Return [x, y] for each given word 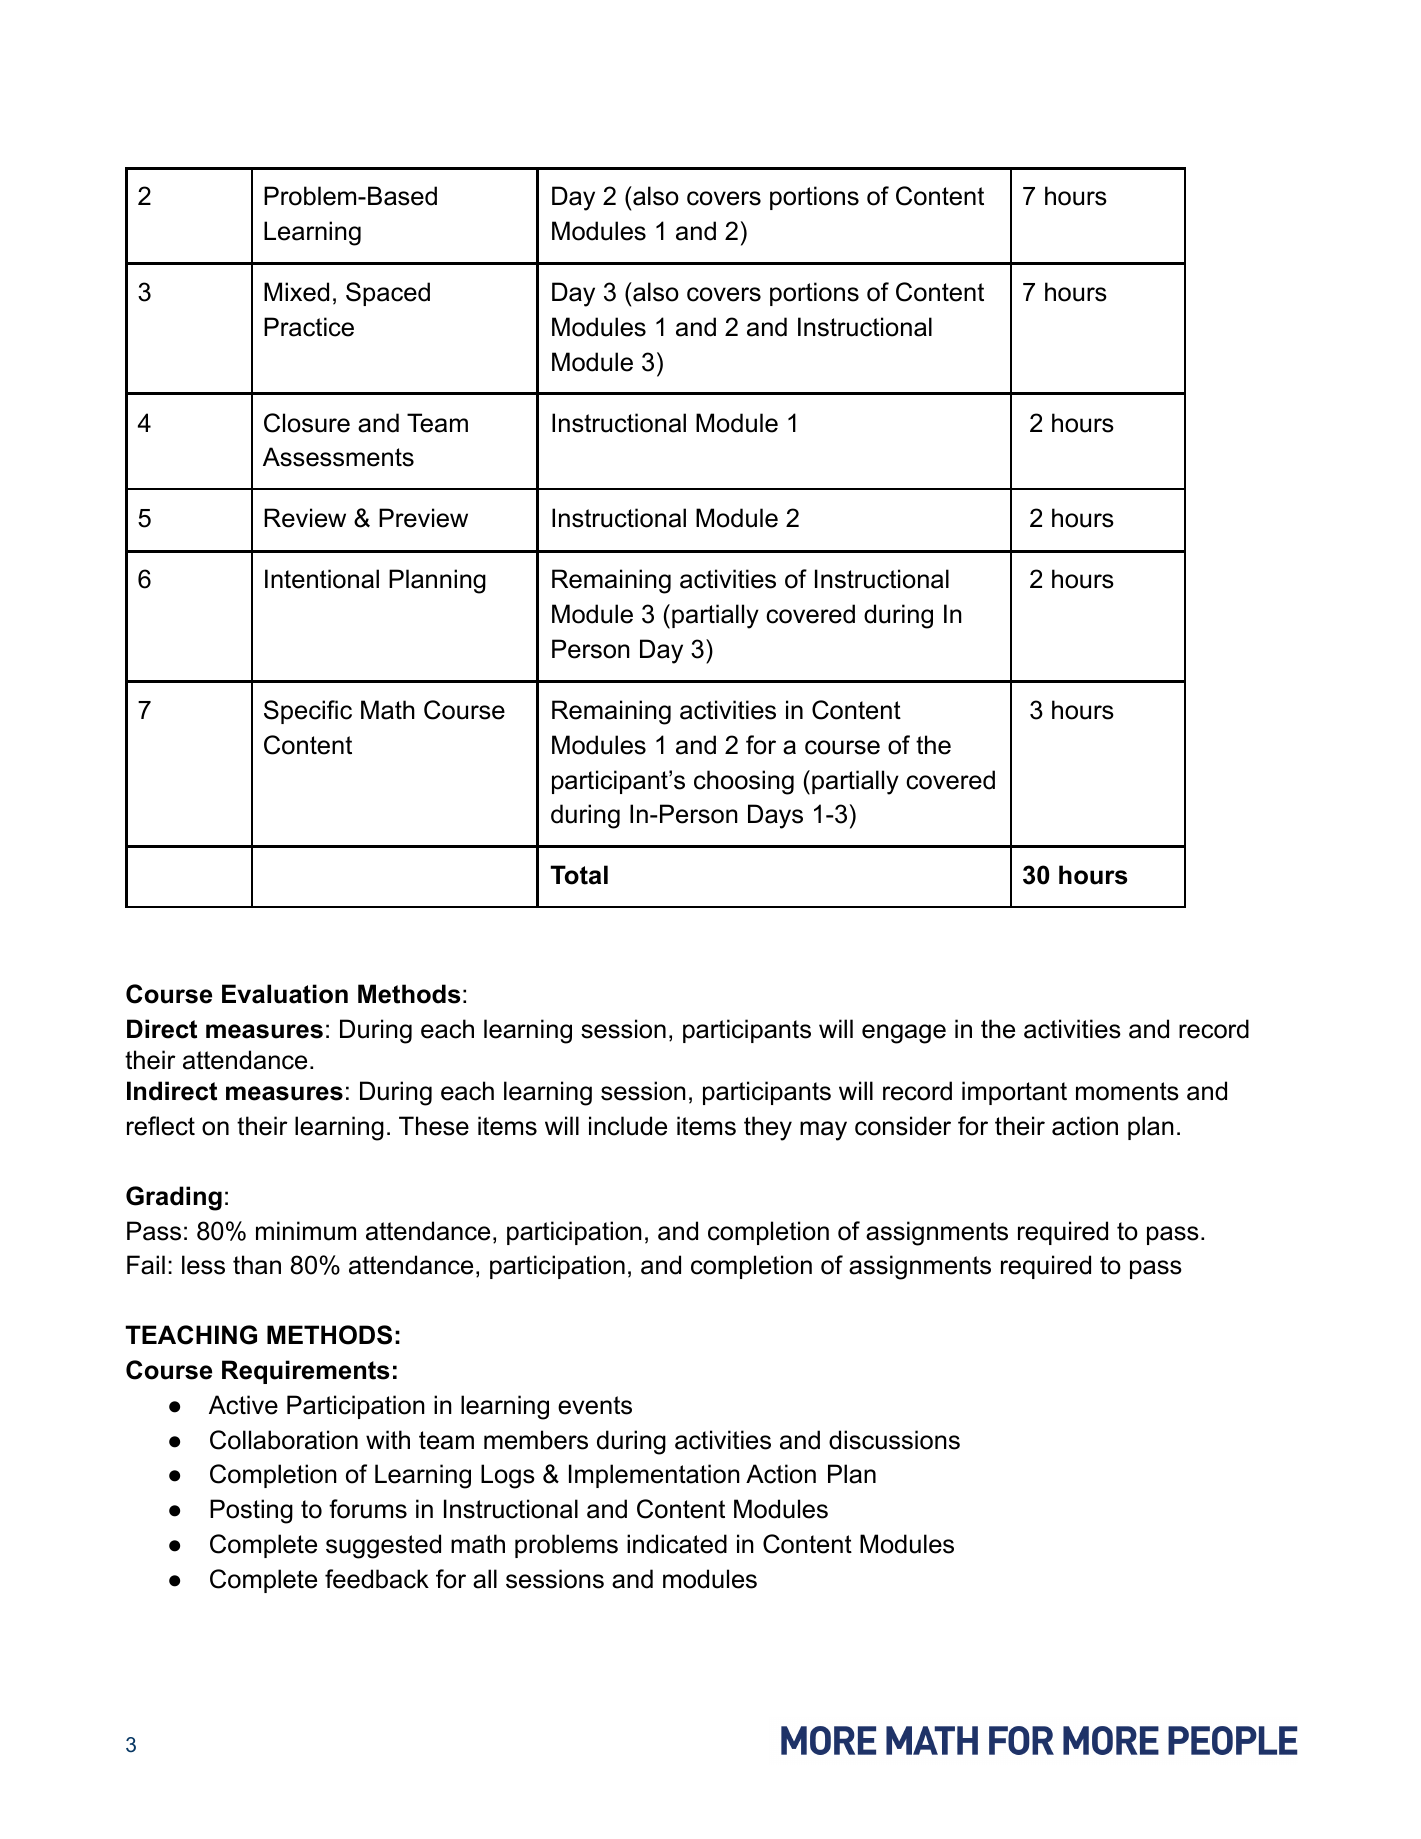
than [257, 1265]
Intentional [322, 579]
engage [904, 1034]
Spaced [388, 294]
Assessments [338, 457]
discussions [894, 1440]
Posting [251, 1511]
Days [775, 816]
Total [579, 875]
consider [903, 1126]
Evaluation [285, 994]
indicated [677, 1544]
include [628, 1126]
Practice [309, 327]
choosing [744, 782]
